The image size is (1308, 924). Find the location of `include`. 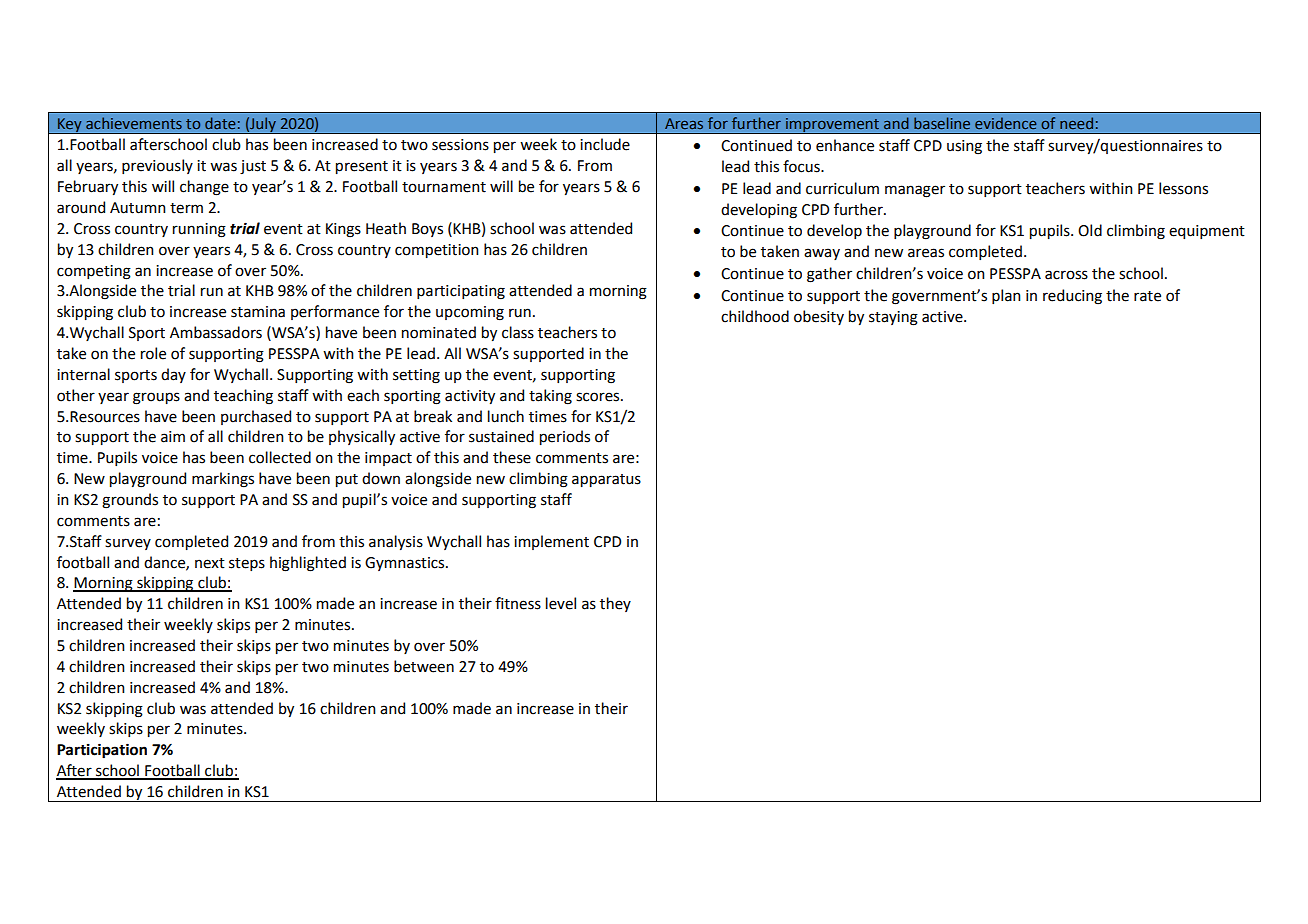

include is located at coordinates (605, 144).
